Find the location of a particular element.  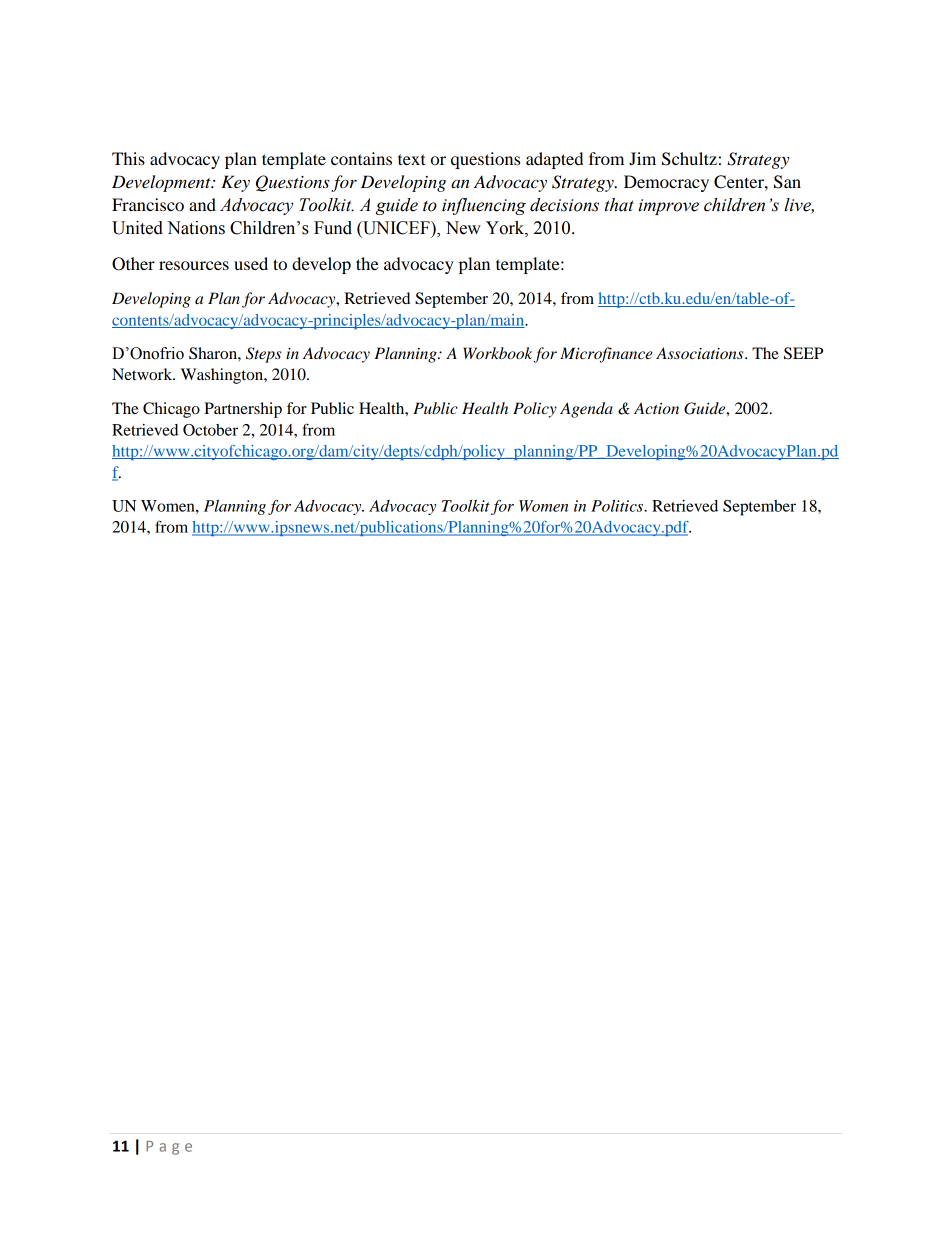

October is located at coordinates (210, 430).
